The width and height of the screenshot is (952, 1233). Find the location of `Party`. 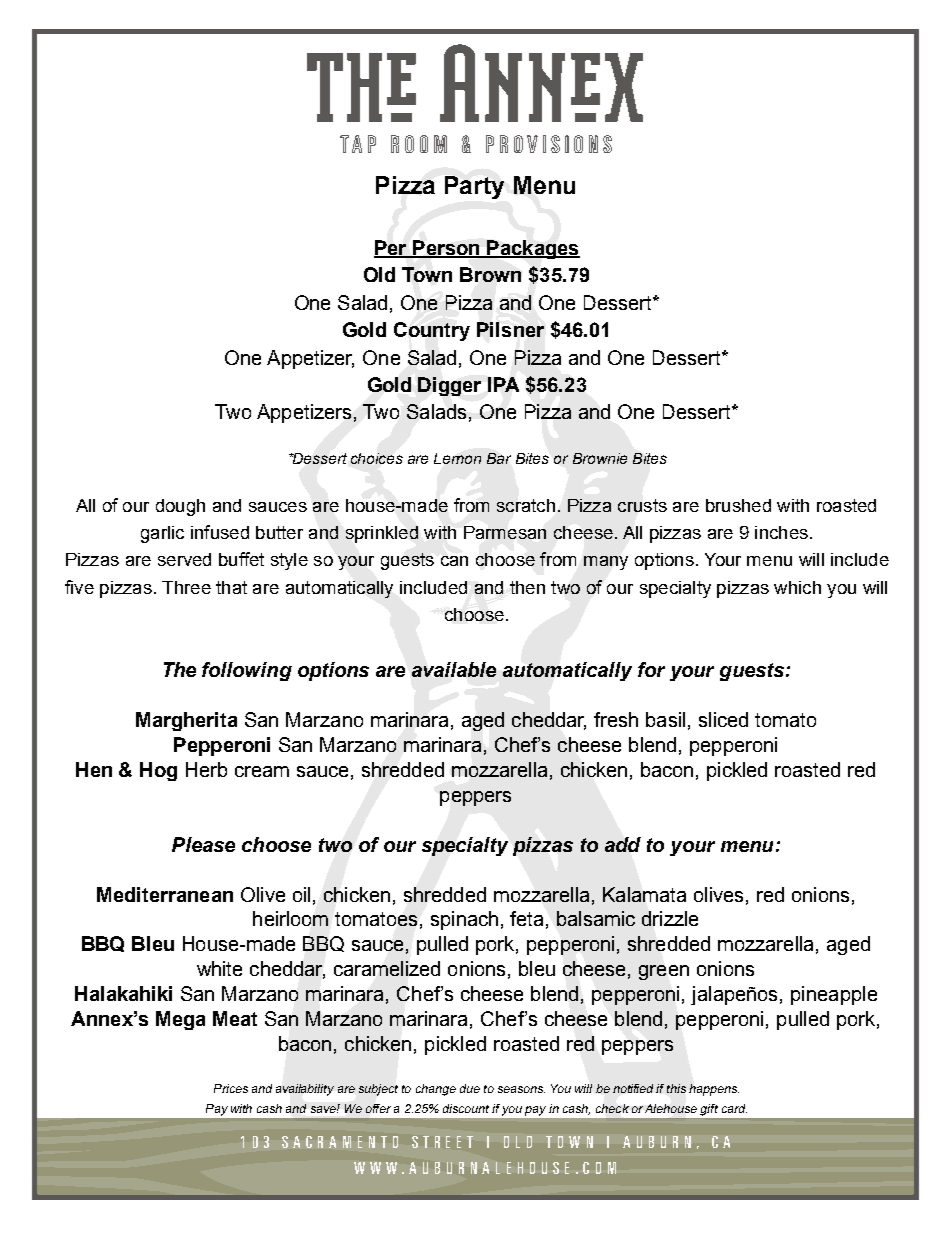

Party is located at coordinates (474, 187).
